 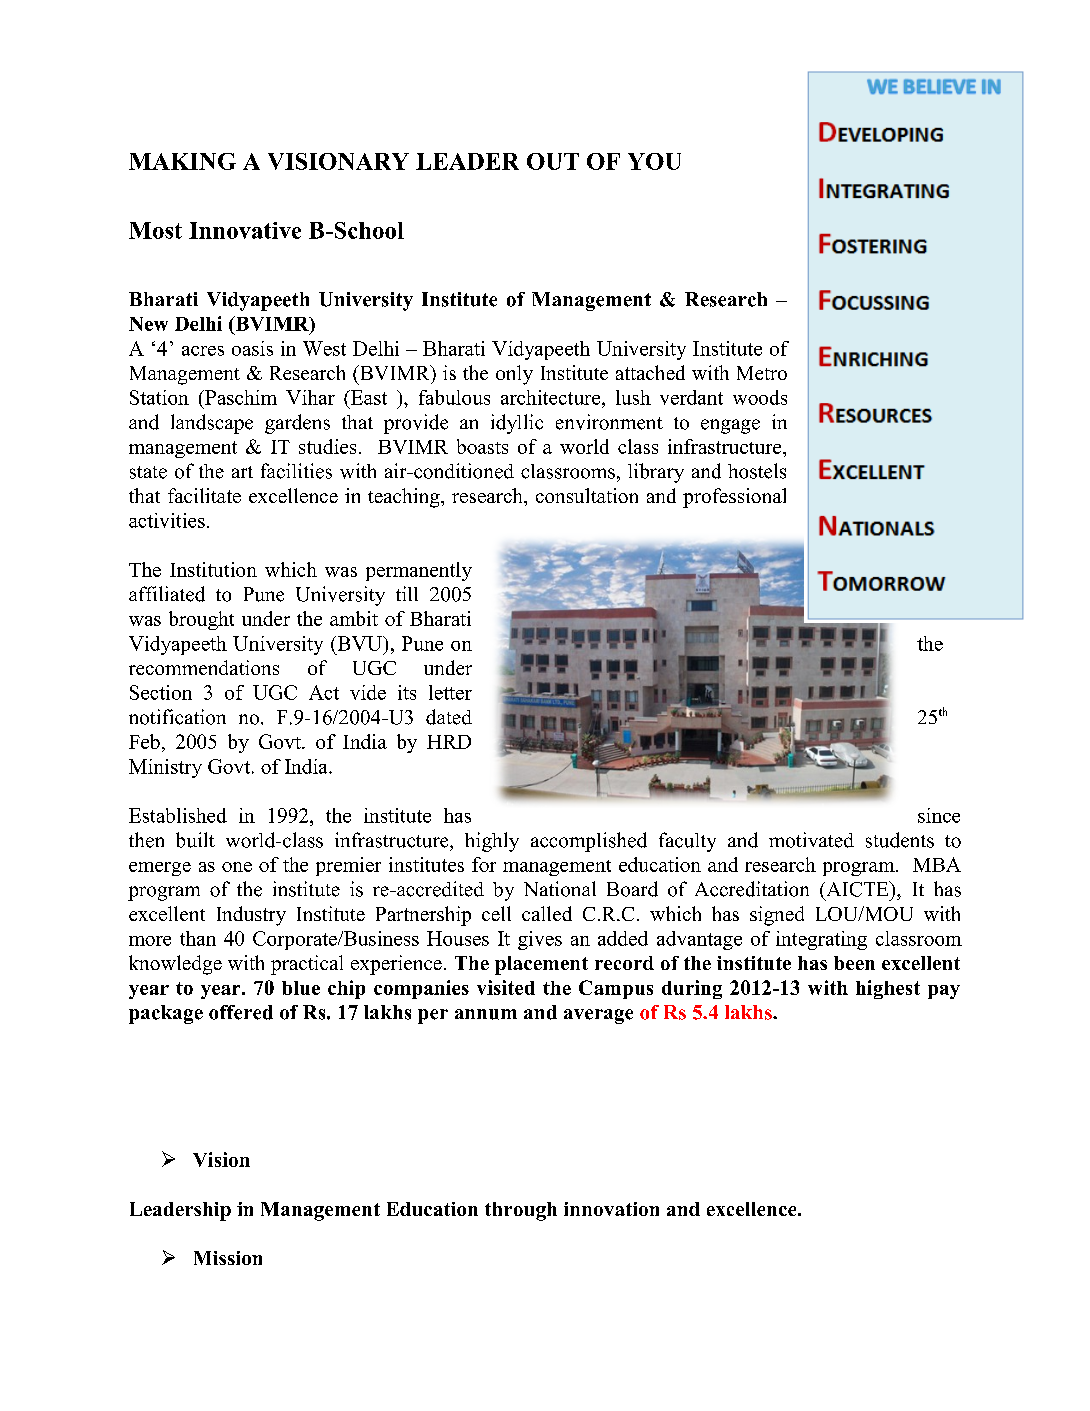 I want to click on permanently, so click(x=419, y=571).
